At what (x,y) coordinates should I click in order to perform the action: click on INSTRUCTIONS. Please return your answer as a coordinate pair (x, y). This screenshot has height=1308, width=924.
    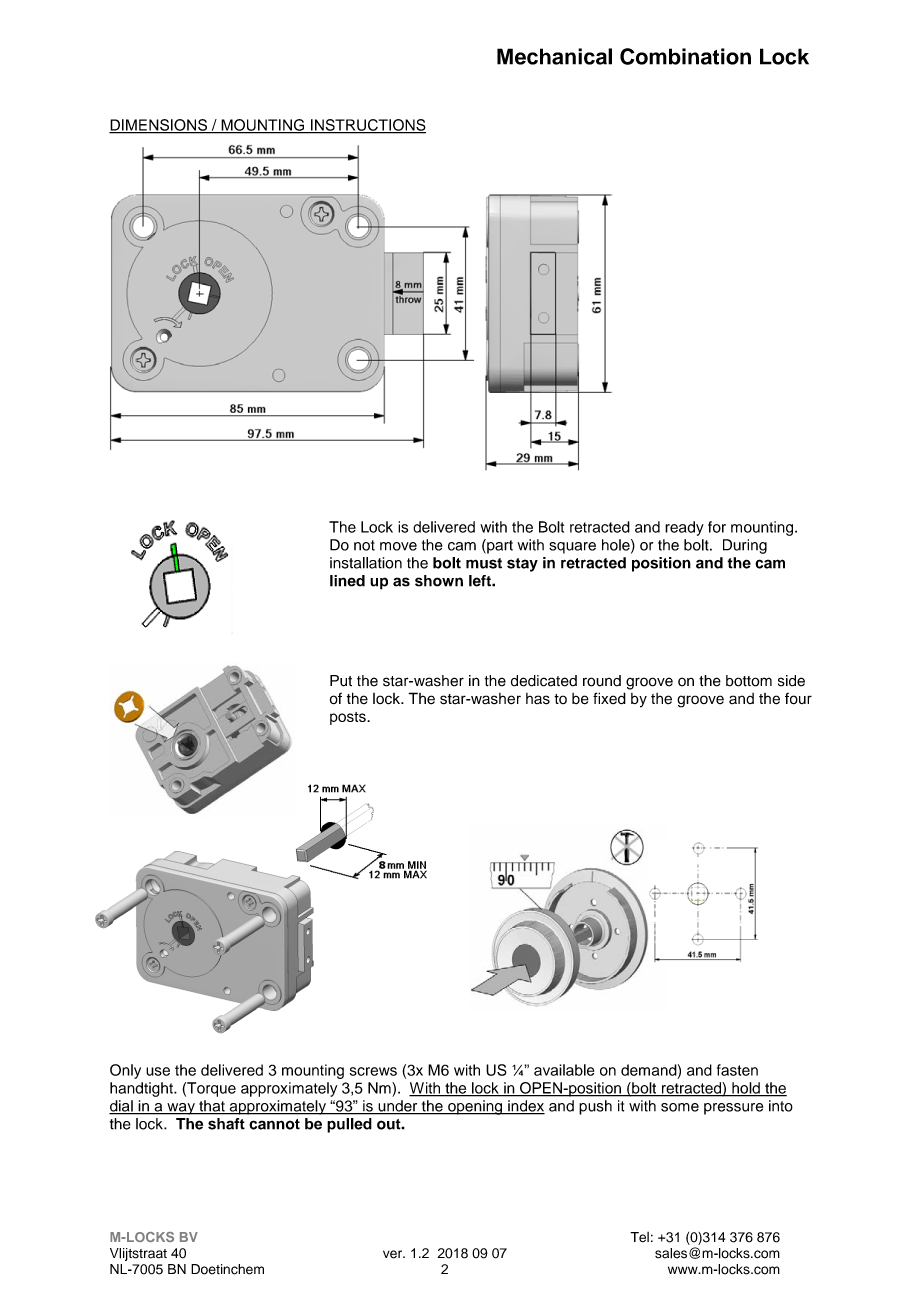
    Looking at the image, I should click on (367, 126).
